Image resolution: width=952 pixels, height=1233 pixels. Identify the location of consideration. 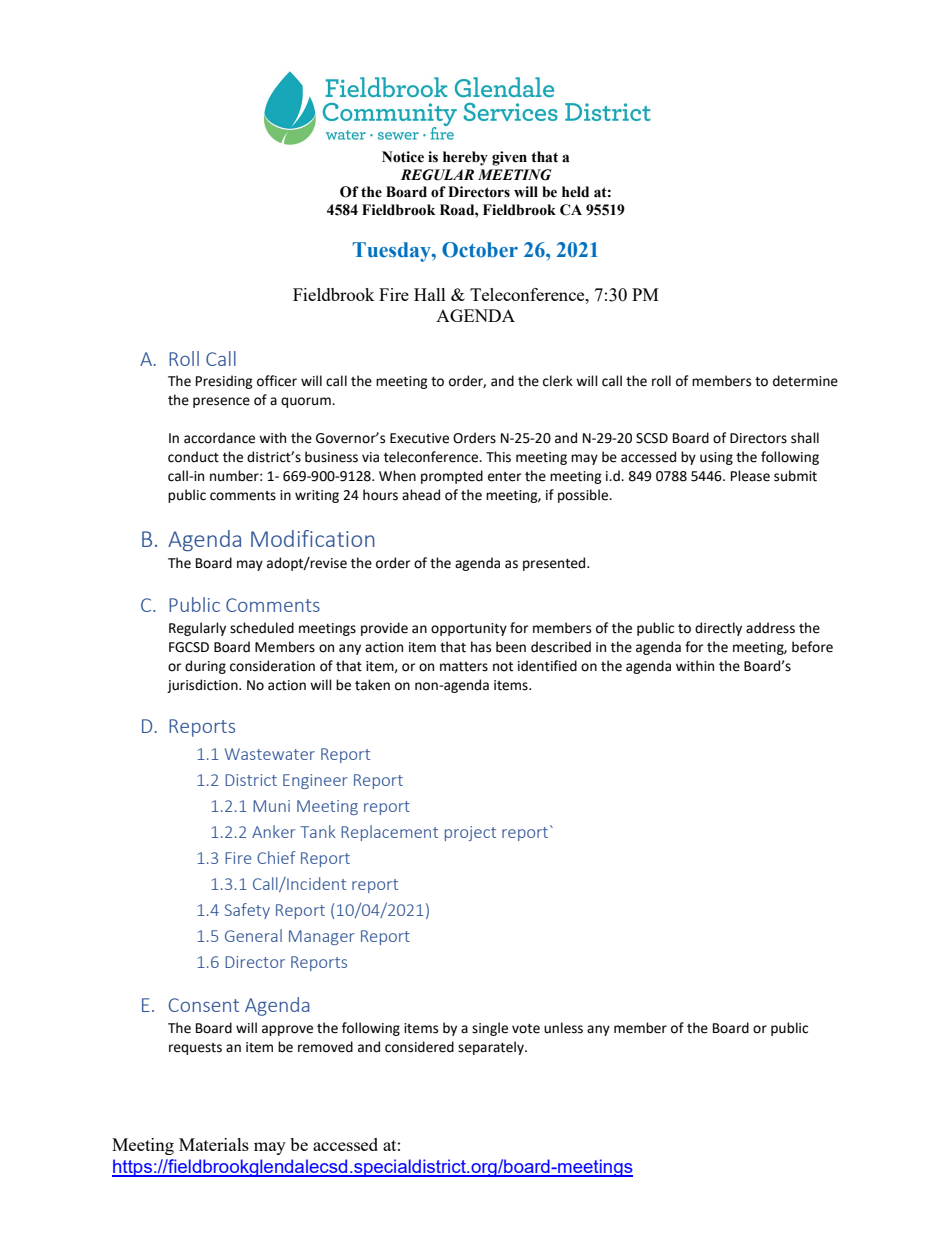
(272, 666).
